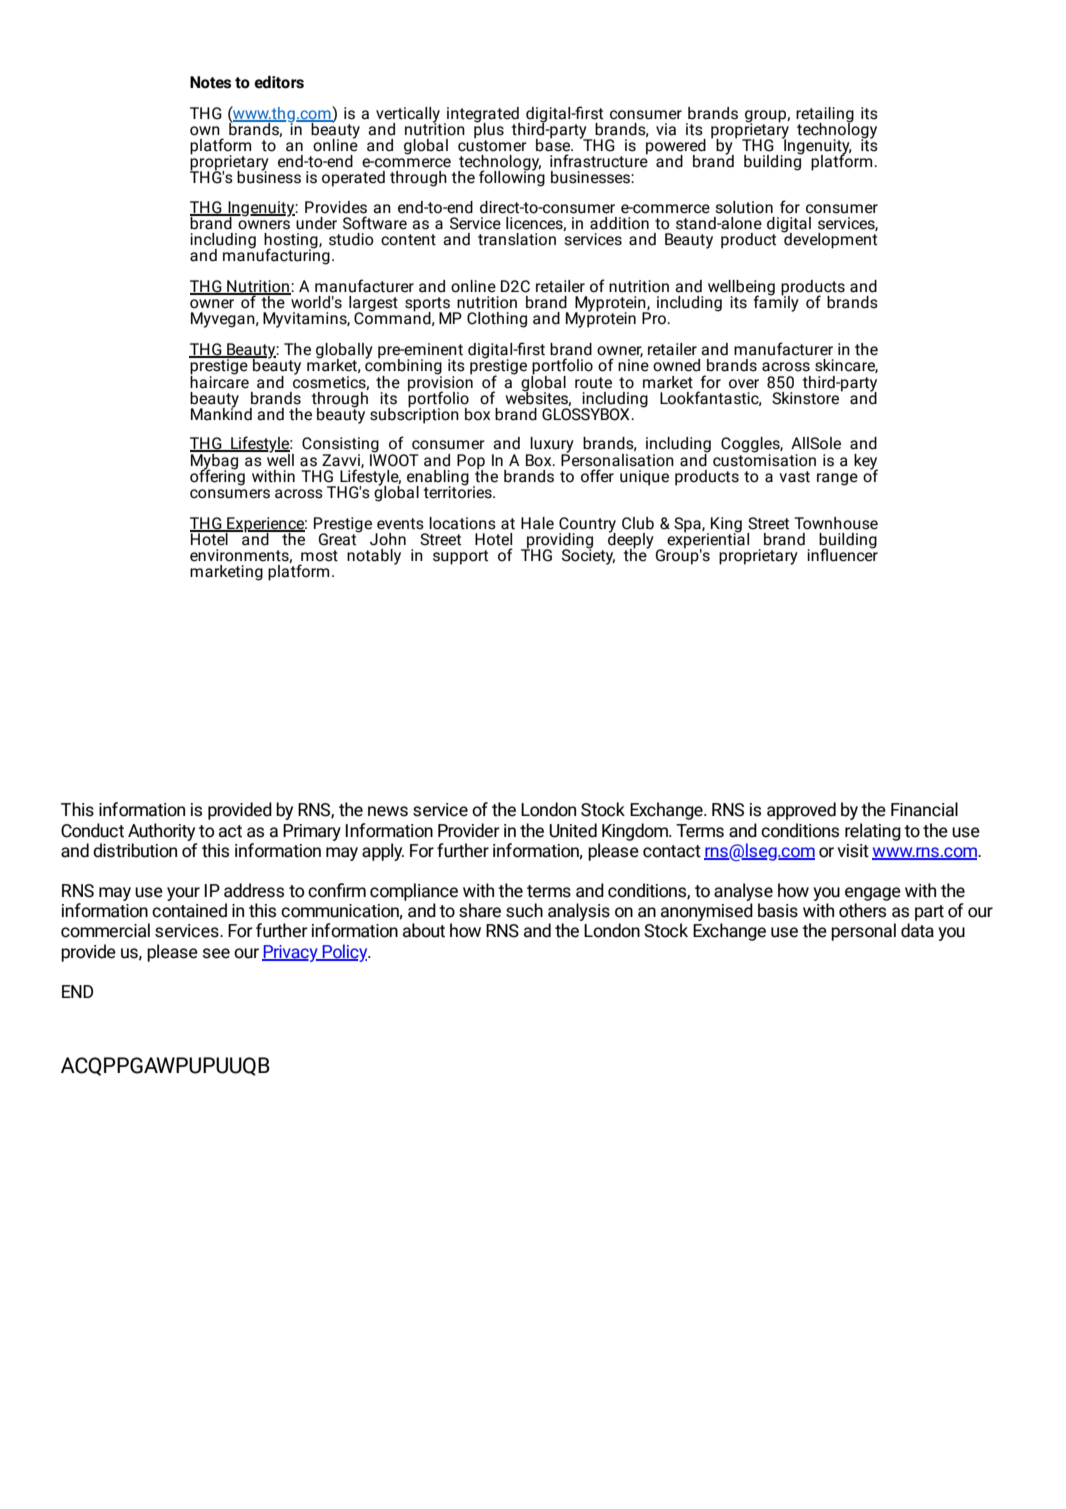 This screenshot has height=1509, width=1066. What do you see at coordinates (219, 381) in the screenshot?
I see `haircare` at bounding box center [219, 381].
